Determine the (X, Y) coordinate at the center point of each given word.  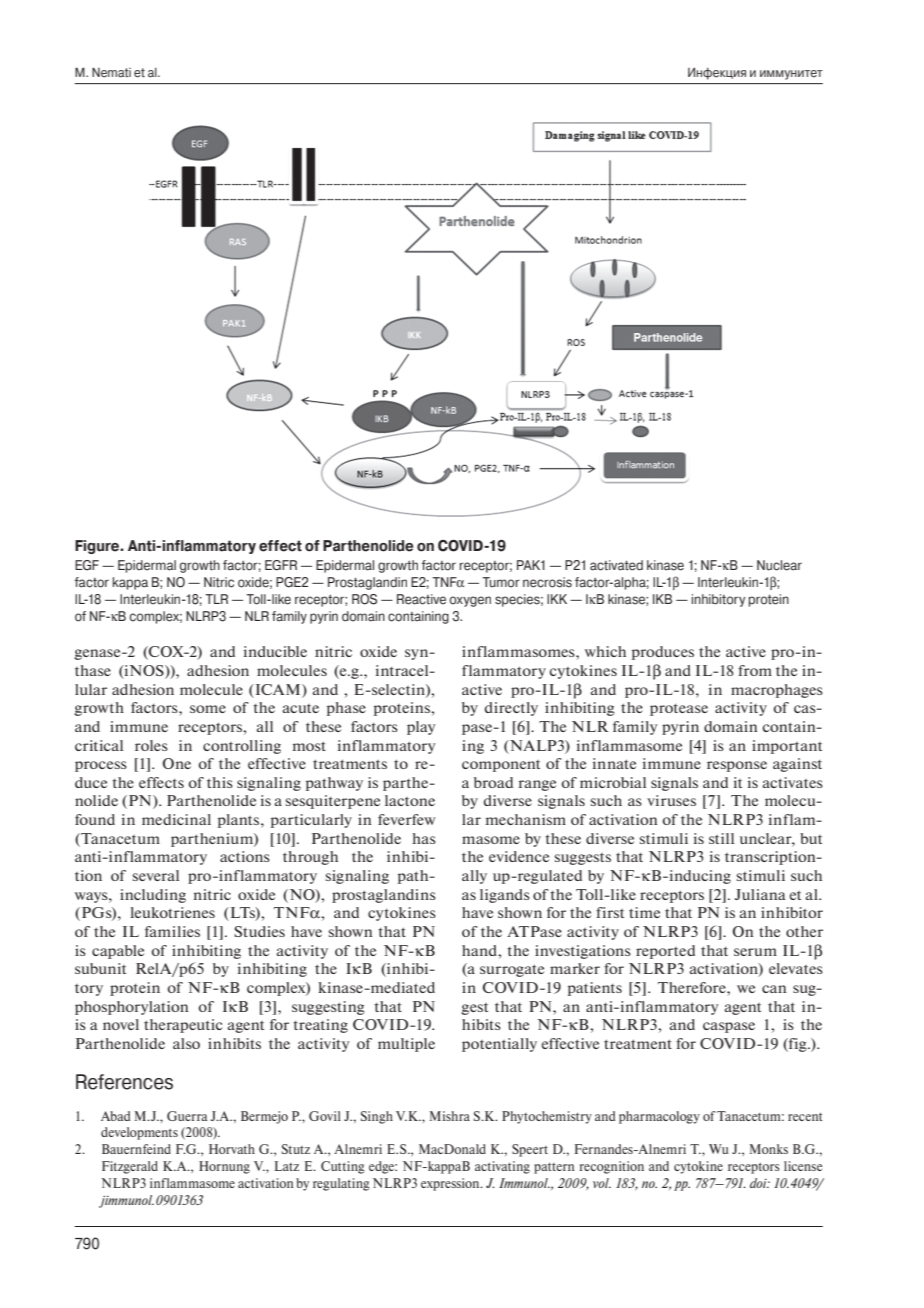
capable (118, 952)
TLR (216, 599)
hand (481, 950)
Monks (769, 1149)
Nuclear (779, 565)
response (737, 766)
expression (451, 1184)
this (220, 782)
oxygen (470, 601)
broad (493, 782)
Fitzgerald (130, 1167)
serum (755, 952)
